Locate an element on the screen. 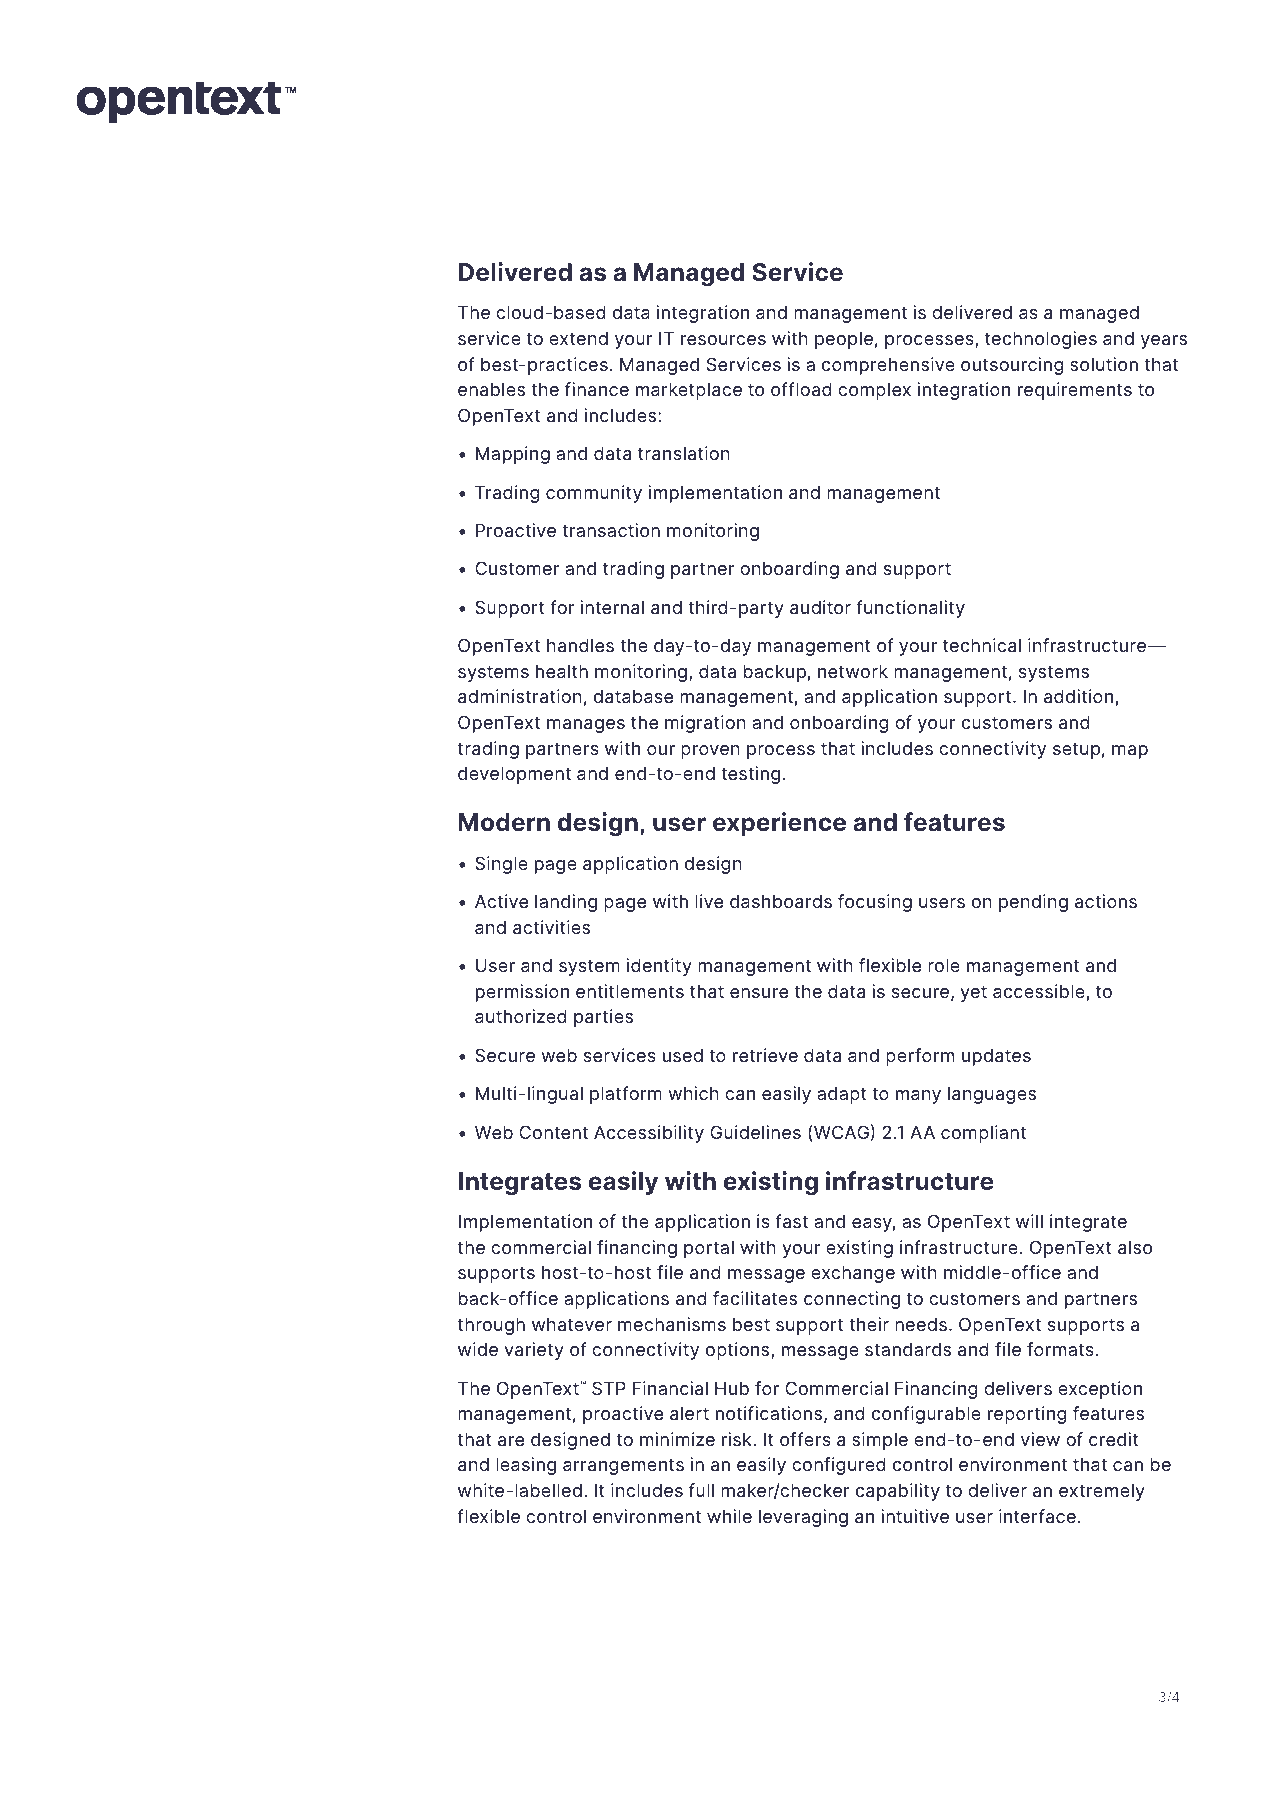  offload is located at coordinates (801, 389).
